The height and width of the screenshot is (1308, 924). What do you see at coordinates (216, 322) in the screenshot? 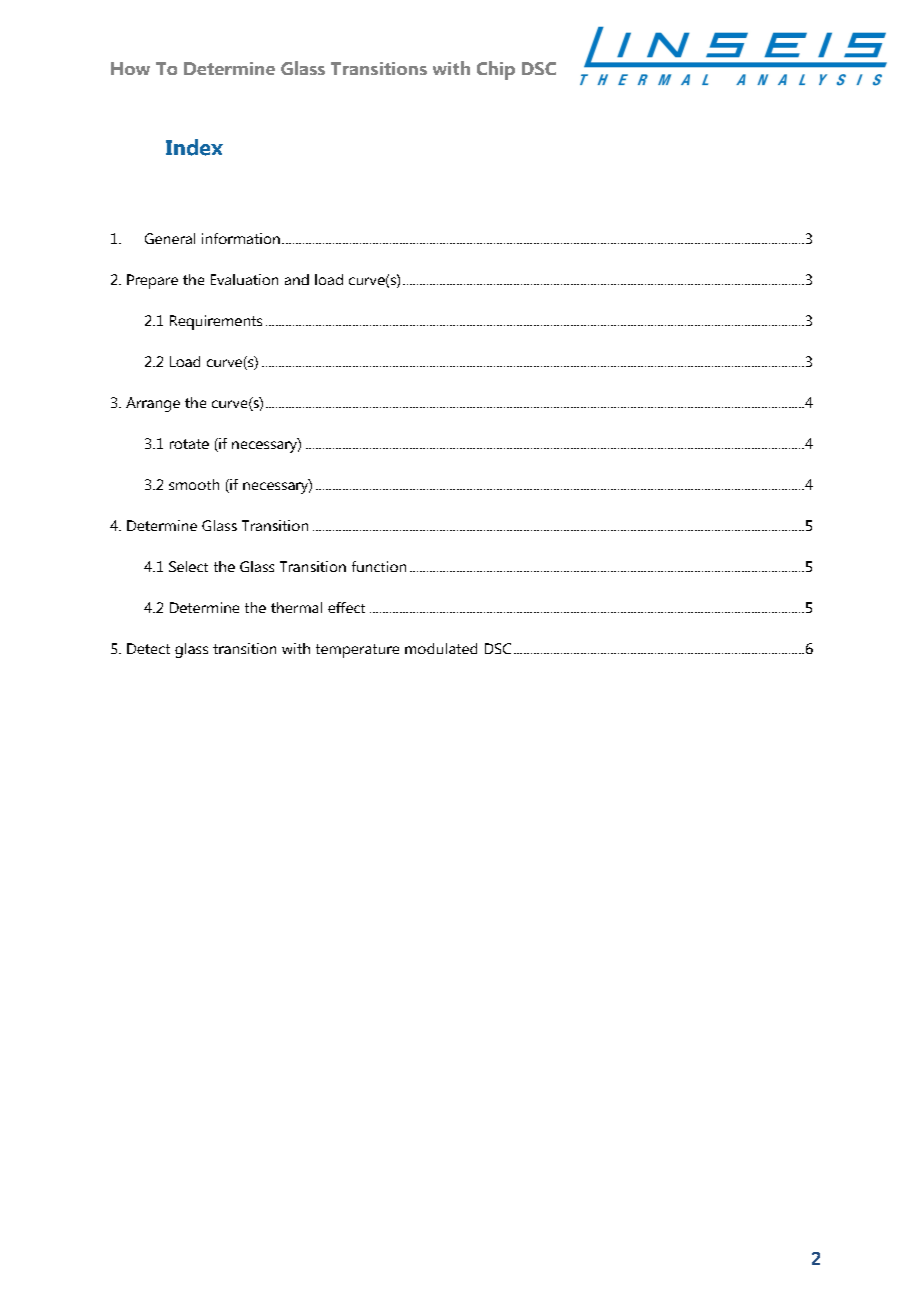
I see `Requirements` at bounding box center [216, 322].
